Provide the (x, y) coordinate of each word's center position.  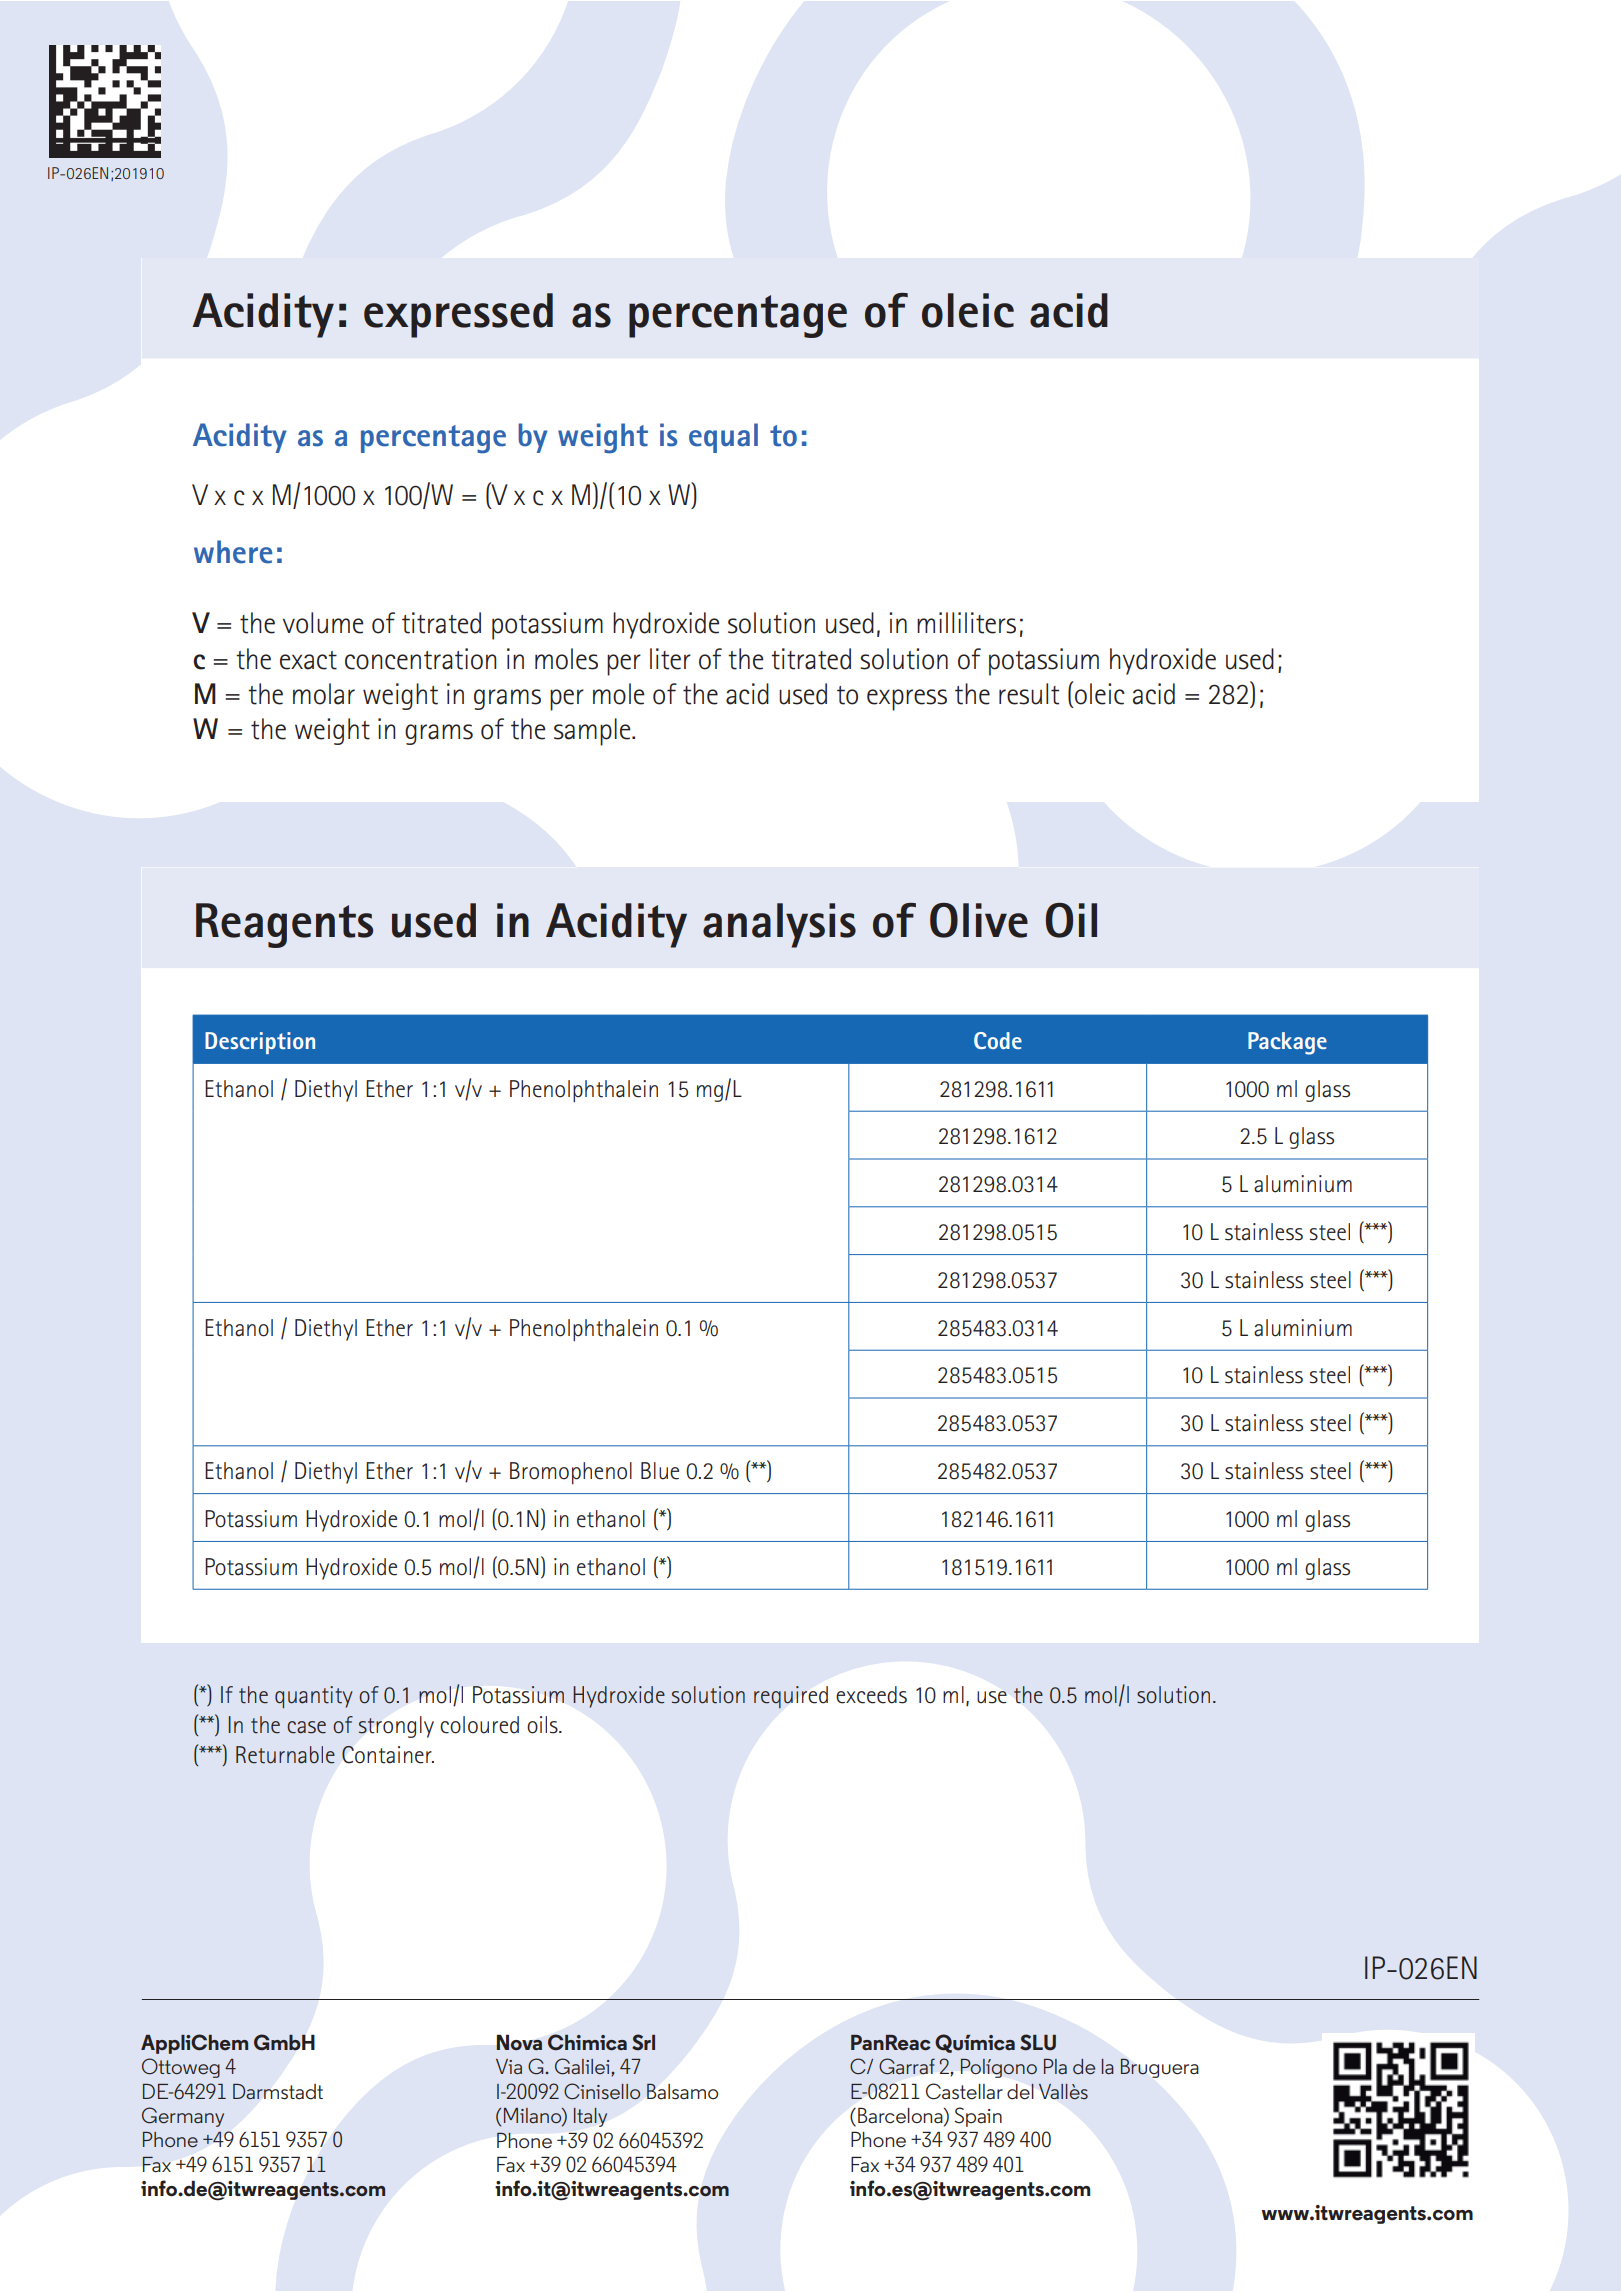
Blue (660, 1471)
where (233, 552)
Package (1287, 1043)
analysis (779, 925)
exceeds (871, 1695)
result (1029, 694)
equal (723, 438)
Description (260, 1043)
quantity (314, 1697)
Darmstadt (278, 2091)
